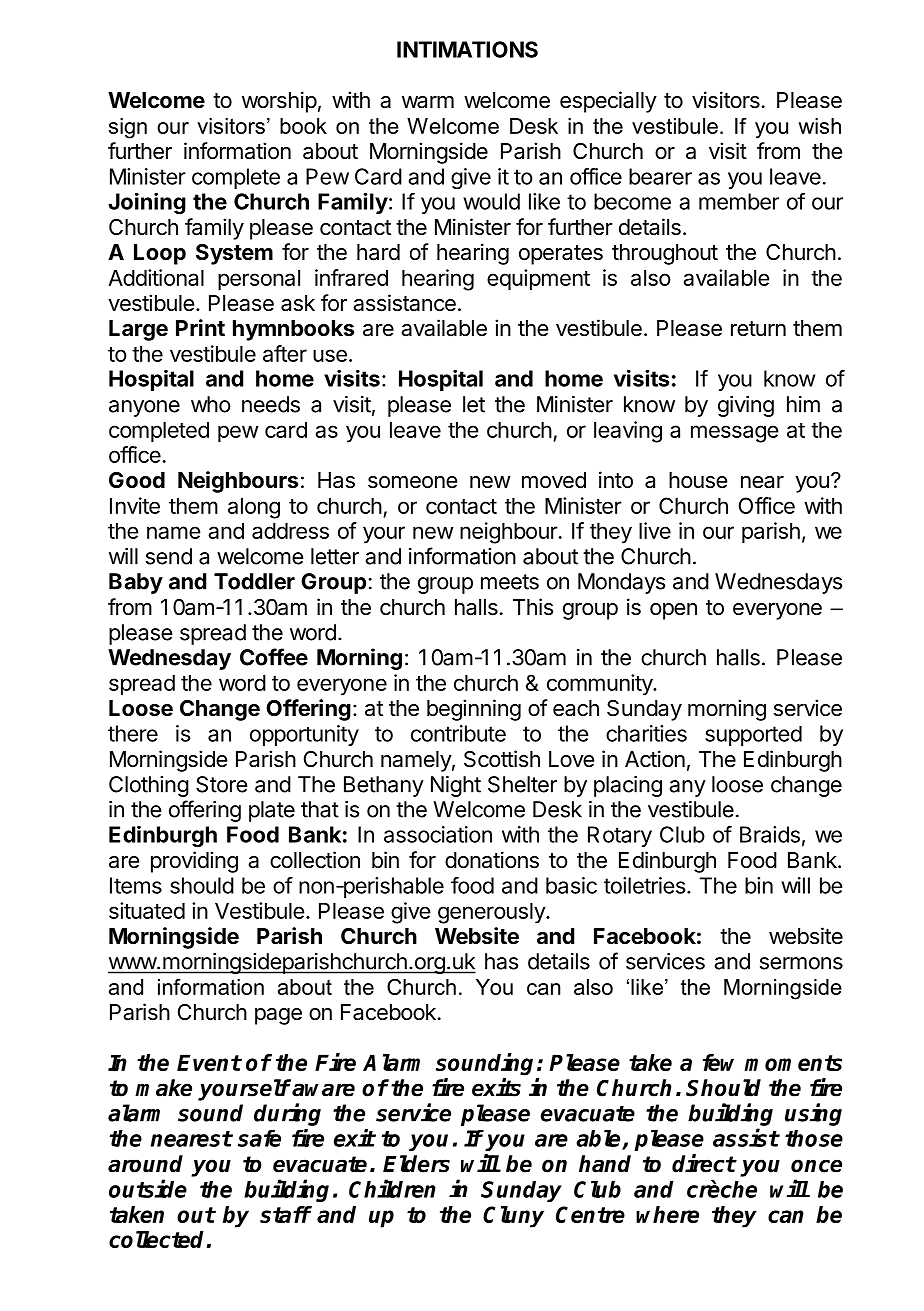 Image resolution: width=924 pixels, height=1311 pixels. I want to click on Braids, so click(770, 834).
